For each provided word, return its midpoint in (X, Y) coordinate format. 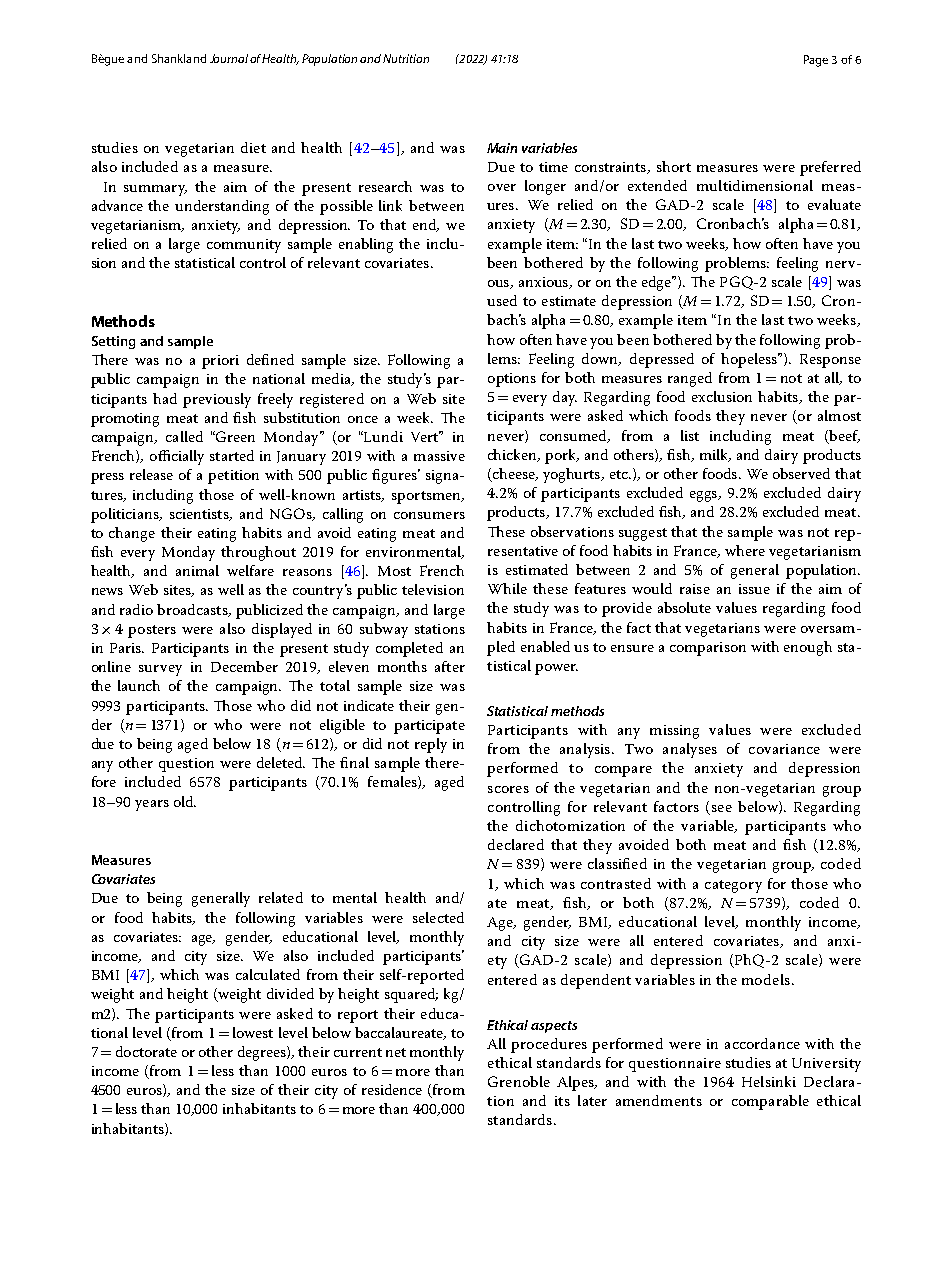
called (184, 436)
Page (816, 61)
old (185, 801)
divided (290, 993)
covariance (784, 749)
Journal (229, 58)
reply (431, 745)
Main (502, 148)
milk (715, 455)
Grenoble (519, 1081)
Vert (426, 436)
